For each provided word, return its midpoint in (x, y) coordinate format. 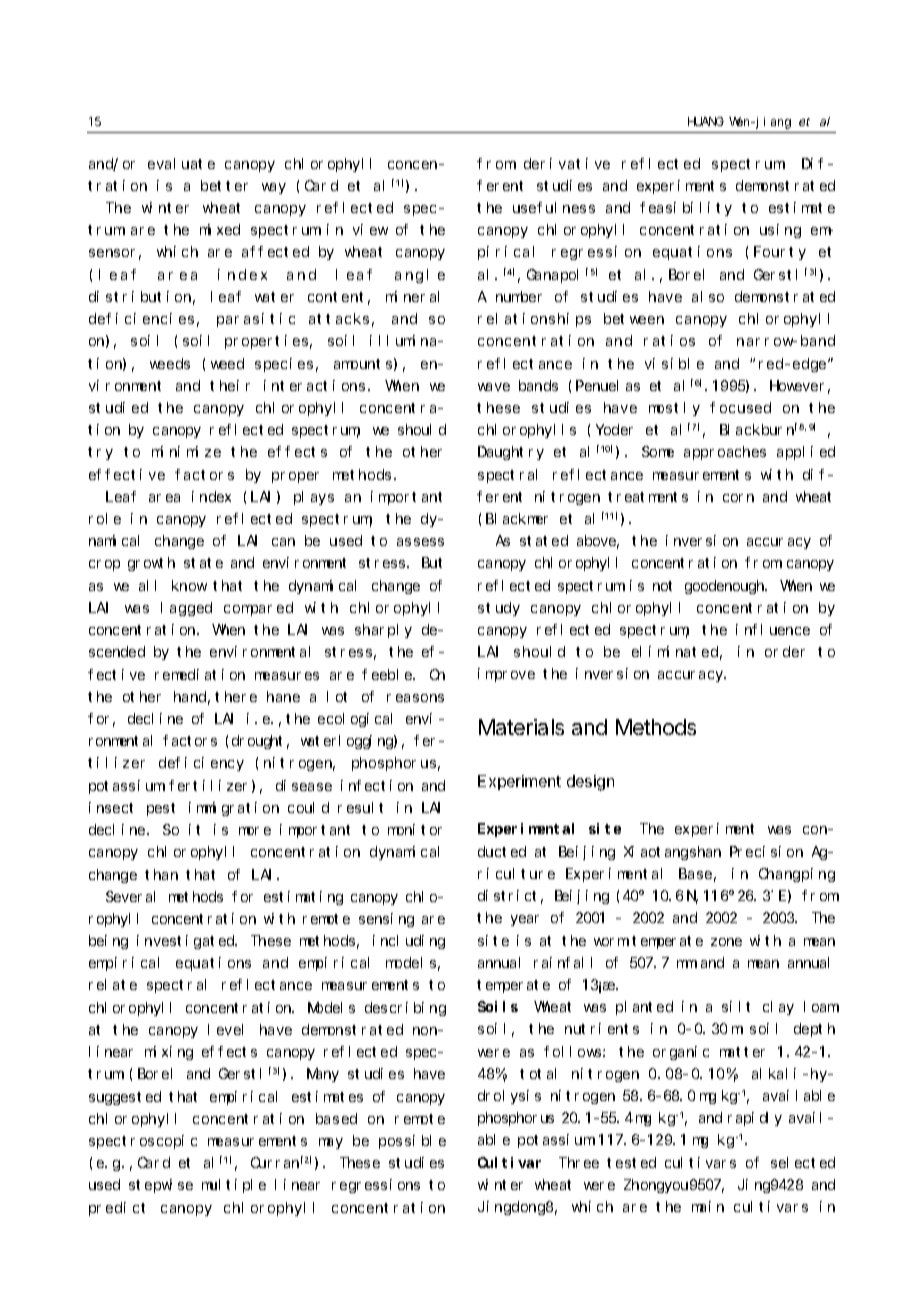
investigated (187, 942)
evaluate (181, 163)
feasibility (686, 209)
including (409, 942)
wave (494, 387)
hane (283, 696)
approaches (725, 453)
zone (726, 942)
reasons (415, 698)
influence (773, 629)
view (370, 229)
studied (118, 407)
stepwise (161, 1186)
